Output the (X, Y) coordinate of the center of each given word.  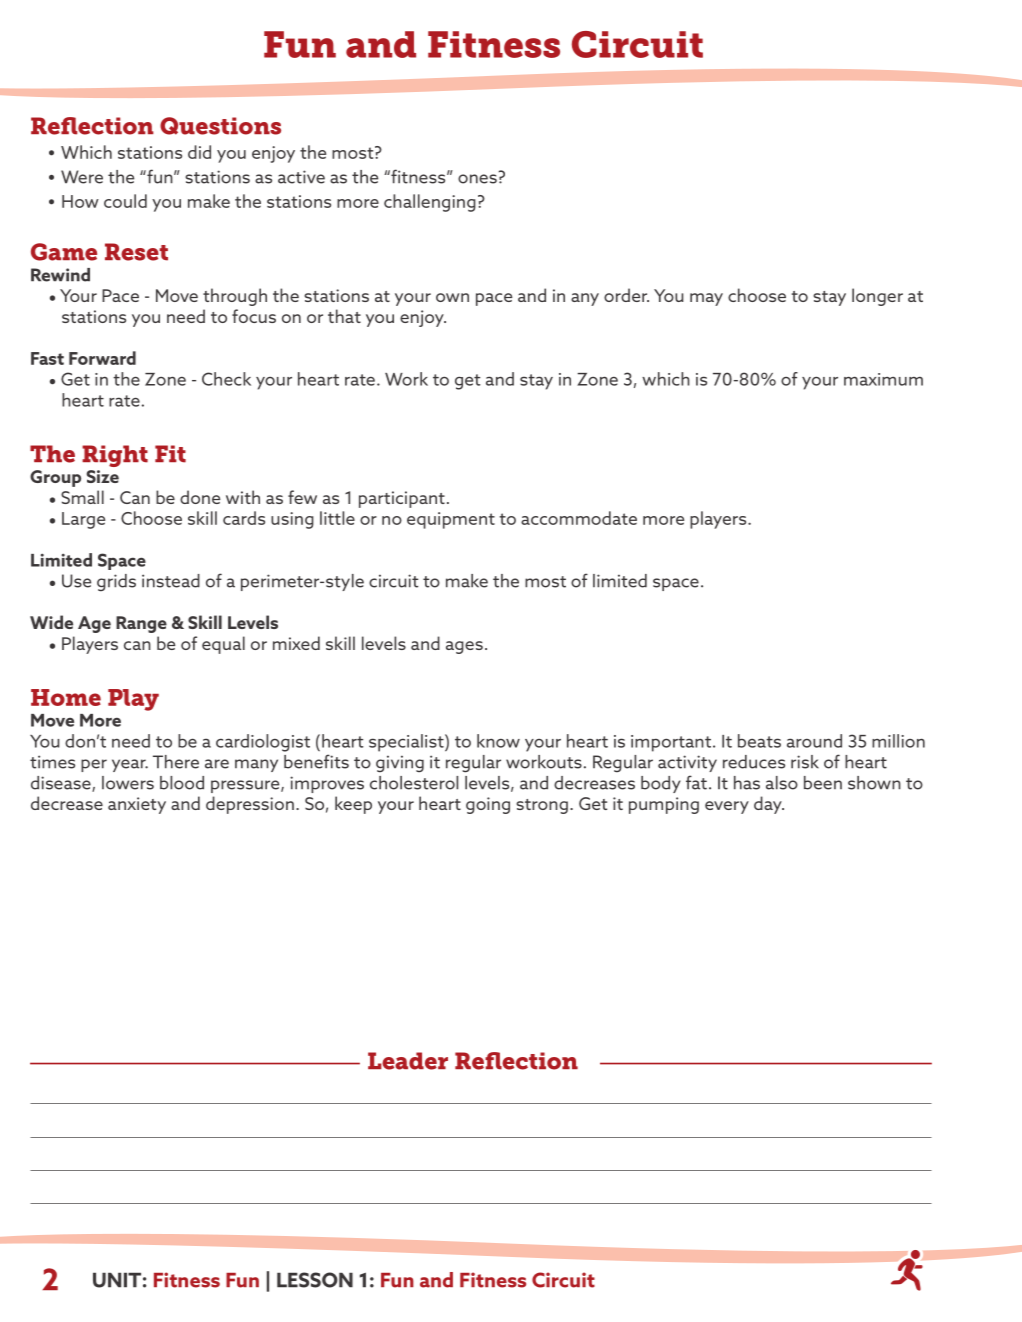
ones (477, 179)
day (769, 805)
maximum (883, 379)
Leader (408, 1061)
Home (66, 697)
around (814, 741)
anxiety (137, 805)
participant (402, 499)
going (488, 805)
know (498, 741)
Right (115, 456)
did (199, 152)
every (727, 807)
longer (877, 297)
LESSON (315, 1280)
